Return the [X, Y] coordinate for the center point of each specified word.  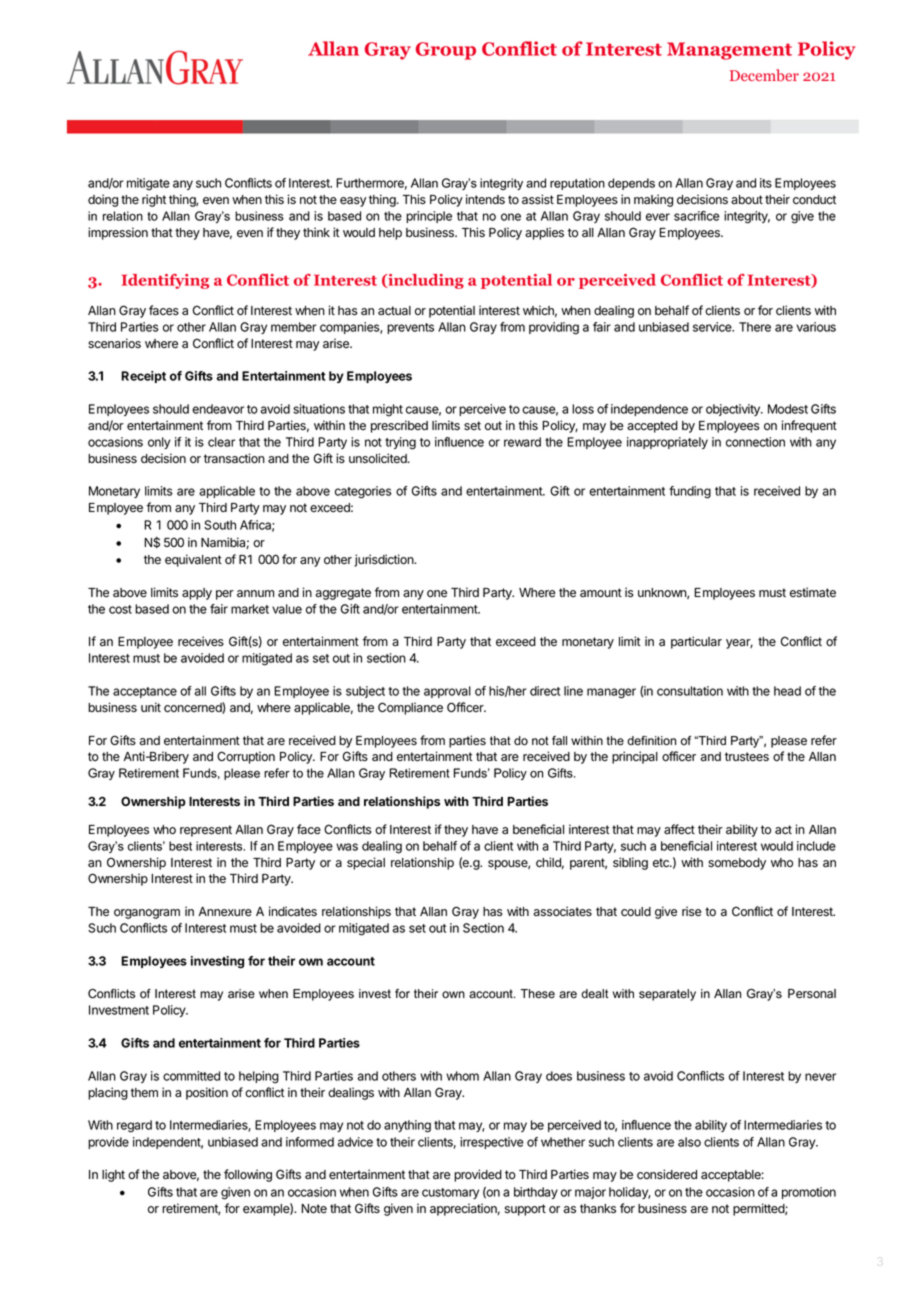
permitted [759, 1209]
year [739, 644]
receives [201, 641]
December [764, 75]
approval [447, 692]
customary [450, 1193]
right [154, 200]
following [248, 1175]
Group [446, 51]
